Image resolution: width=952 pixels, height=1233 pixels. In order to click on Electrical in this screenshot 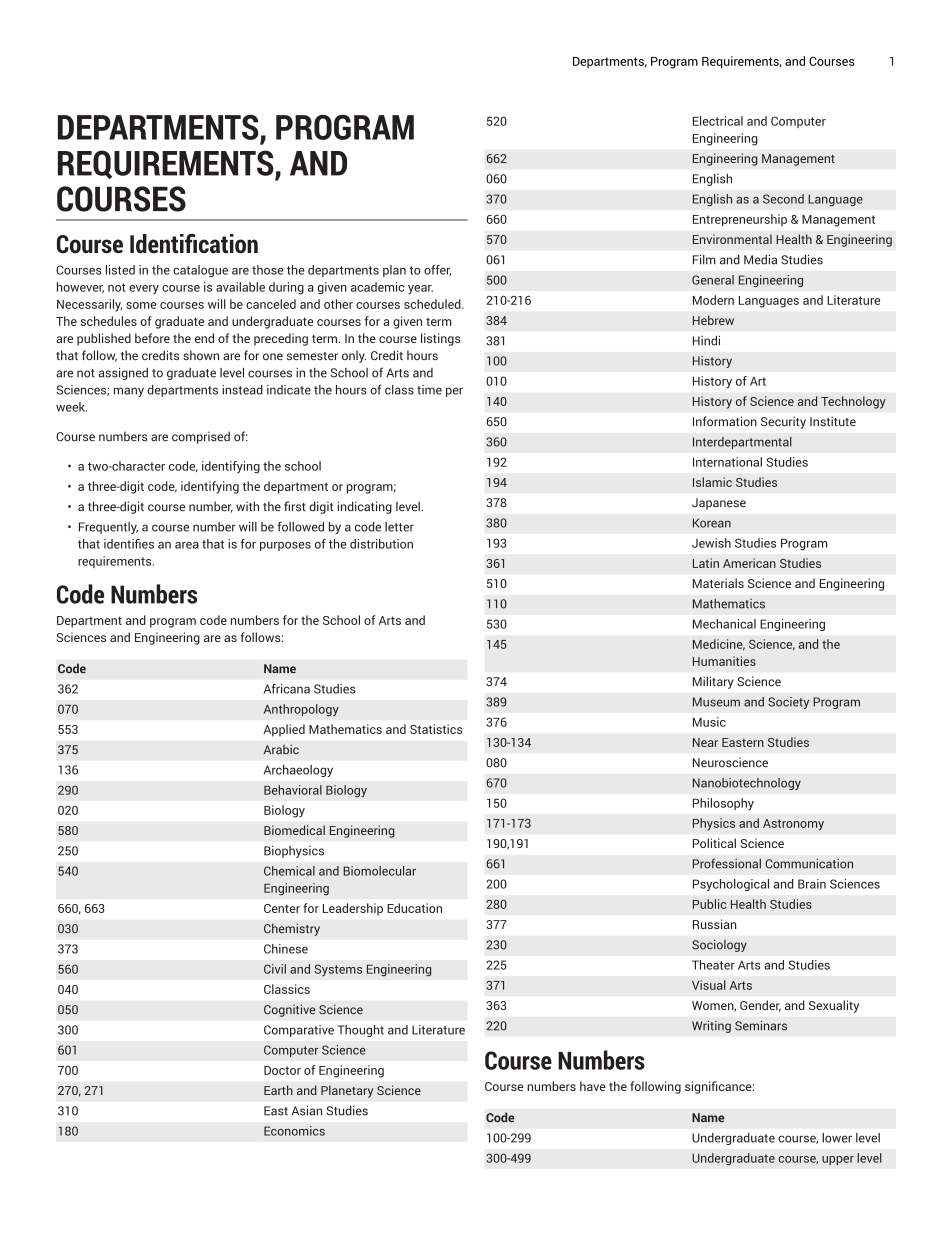, I will do `click(718, 121)`.
